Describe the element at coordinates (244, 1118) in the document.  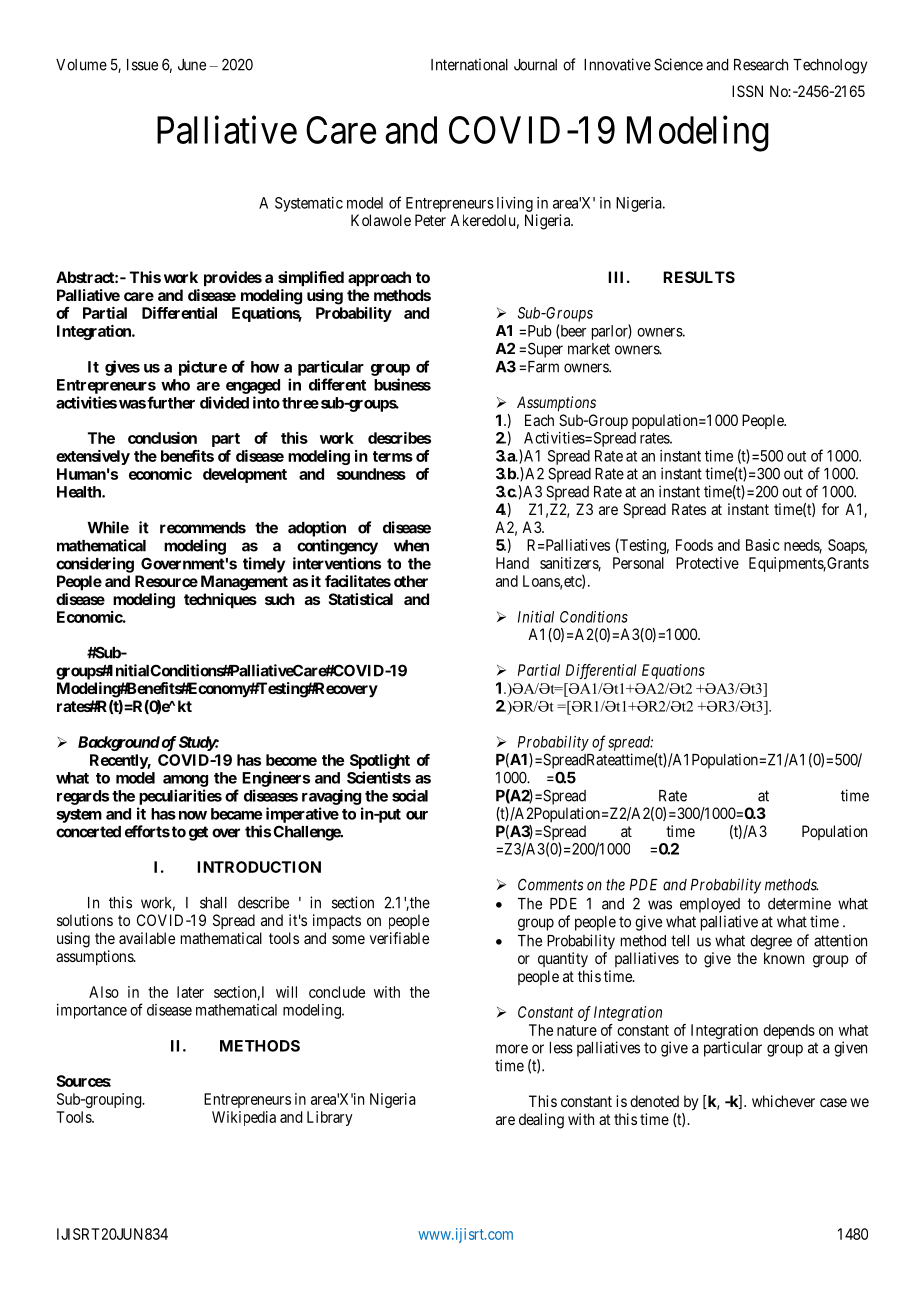
I see `Wikipedia` at that location.
